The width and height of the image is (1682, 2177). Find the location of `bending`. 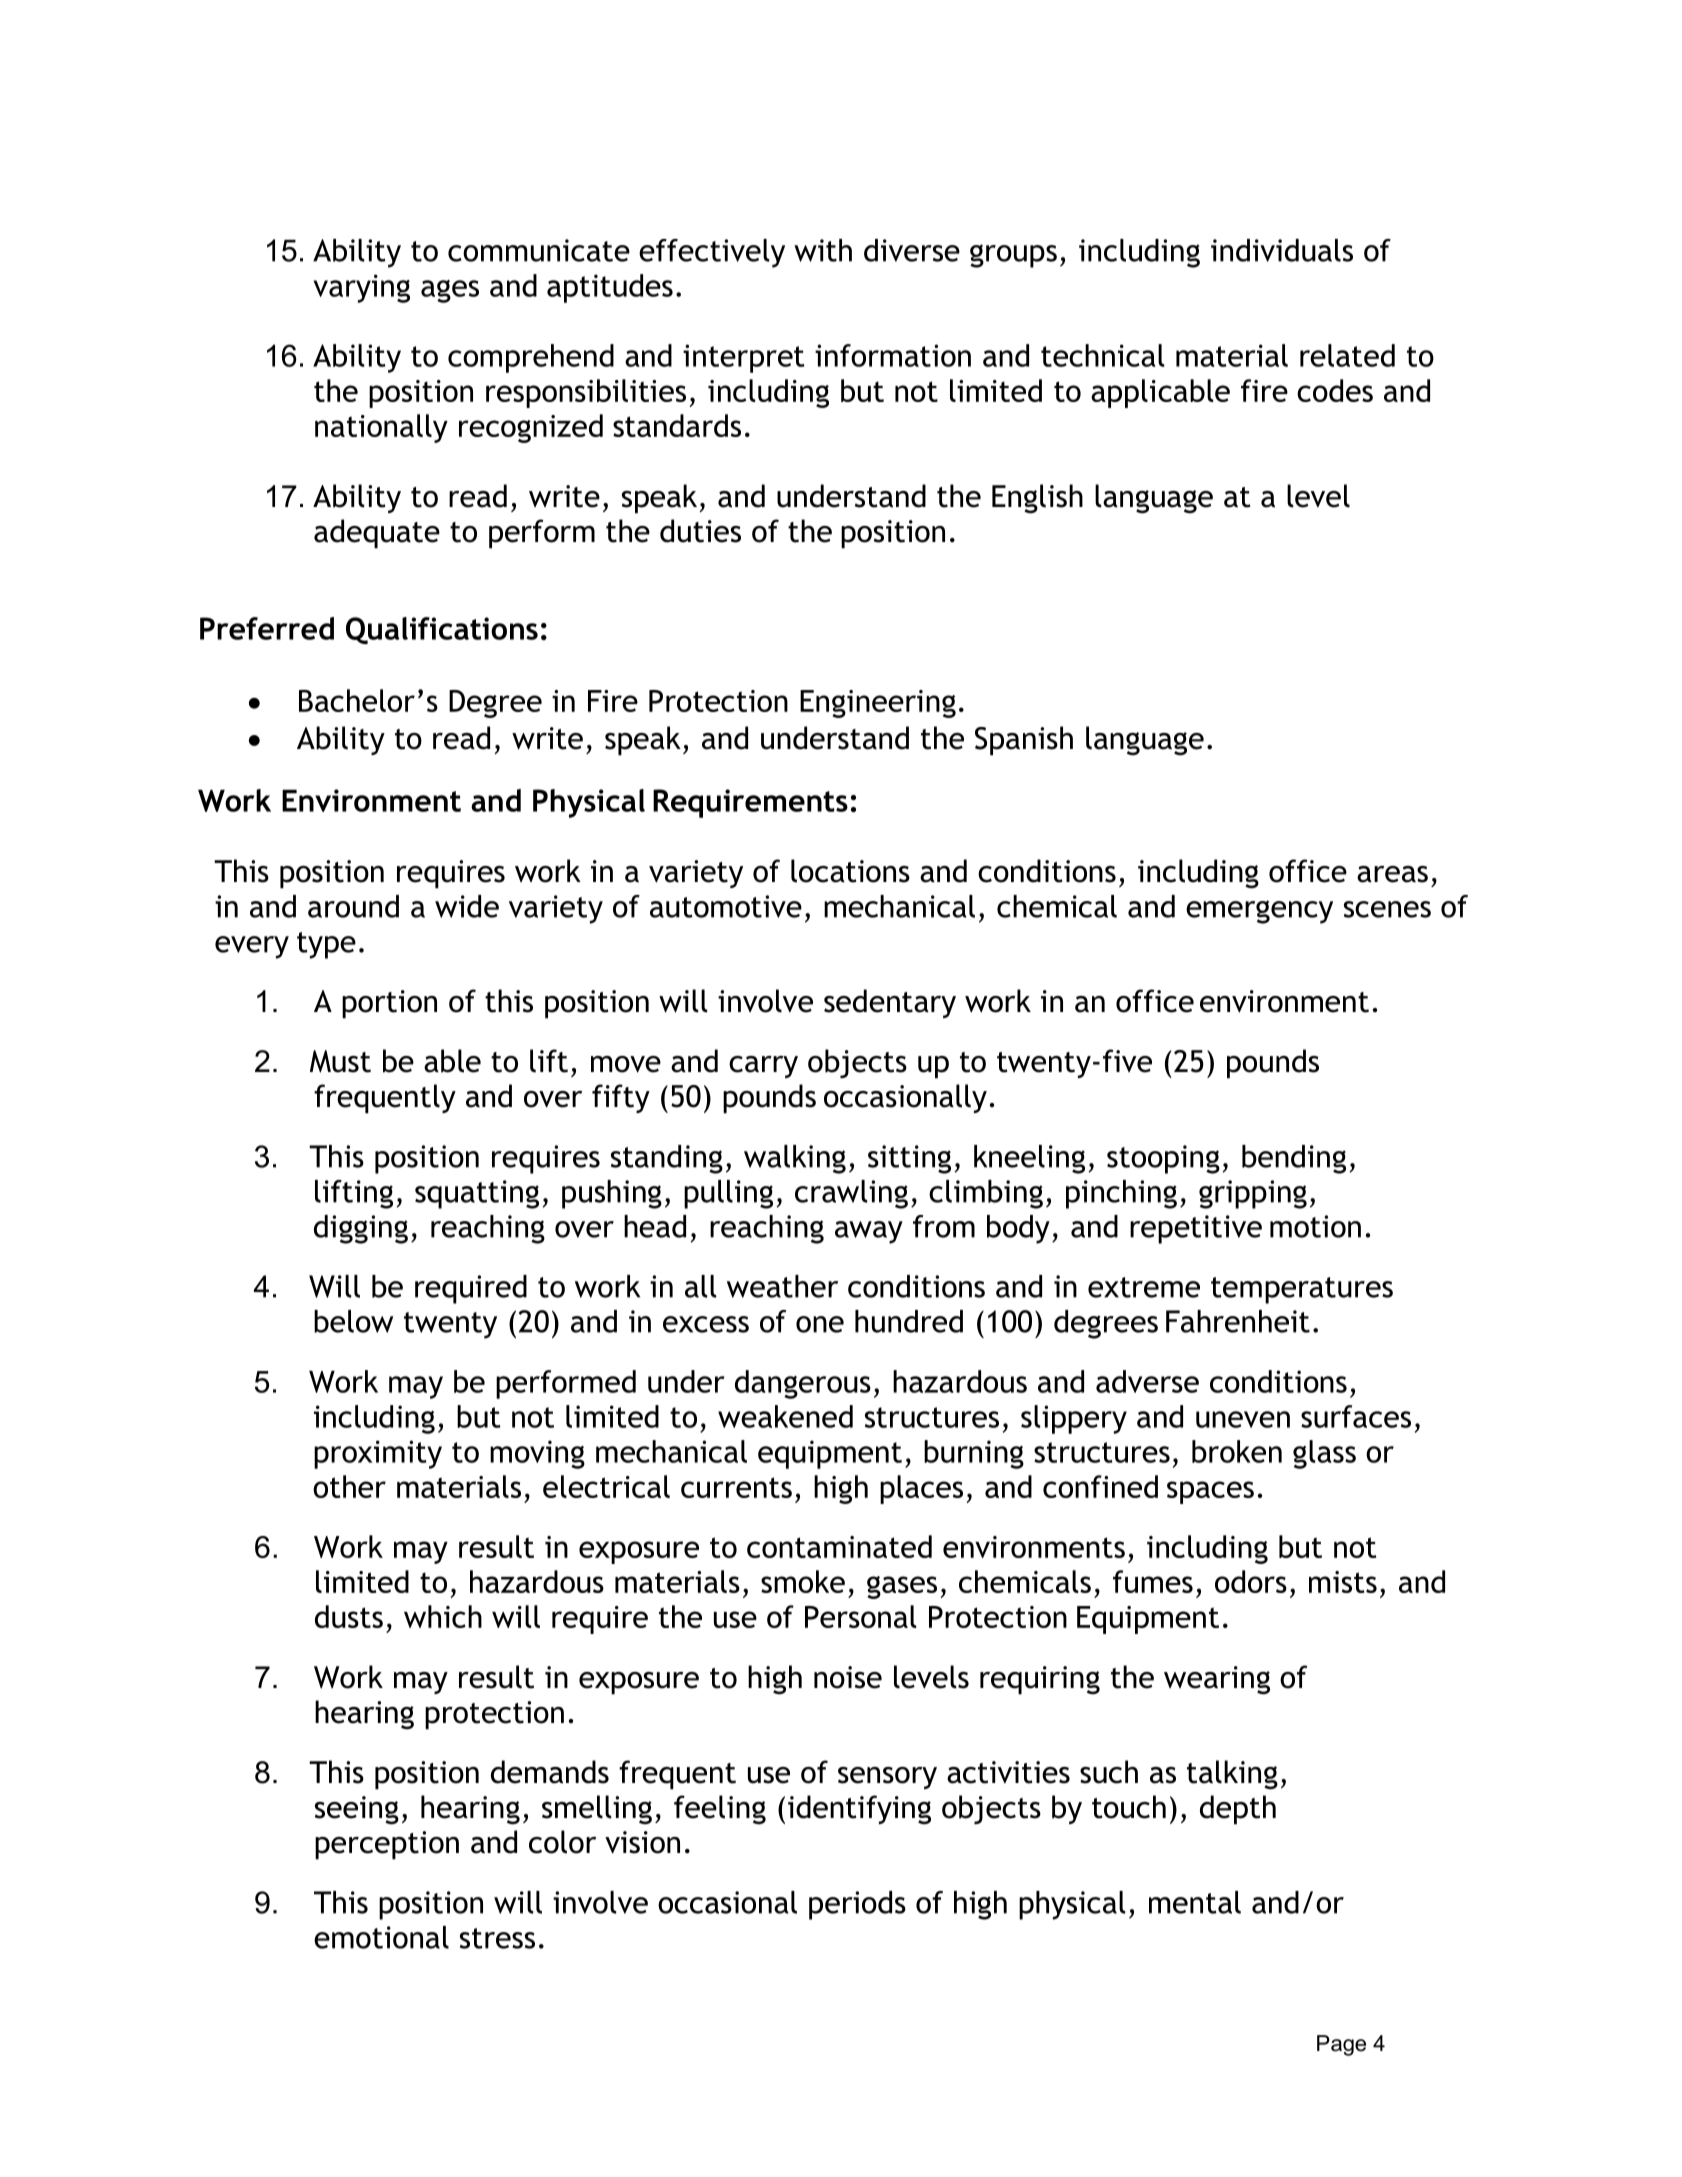

bending is located at coordinates (1294, 1159).
